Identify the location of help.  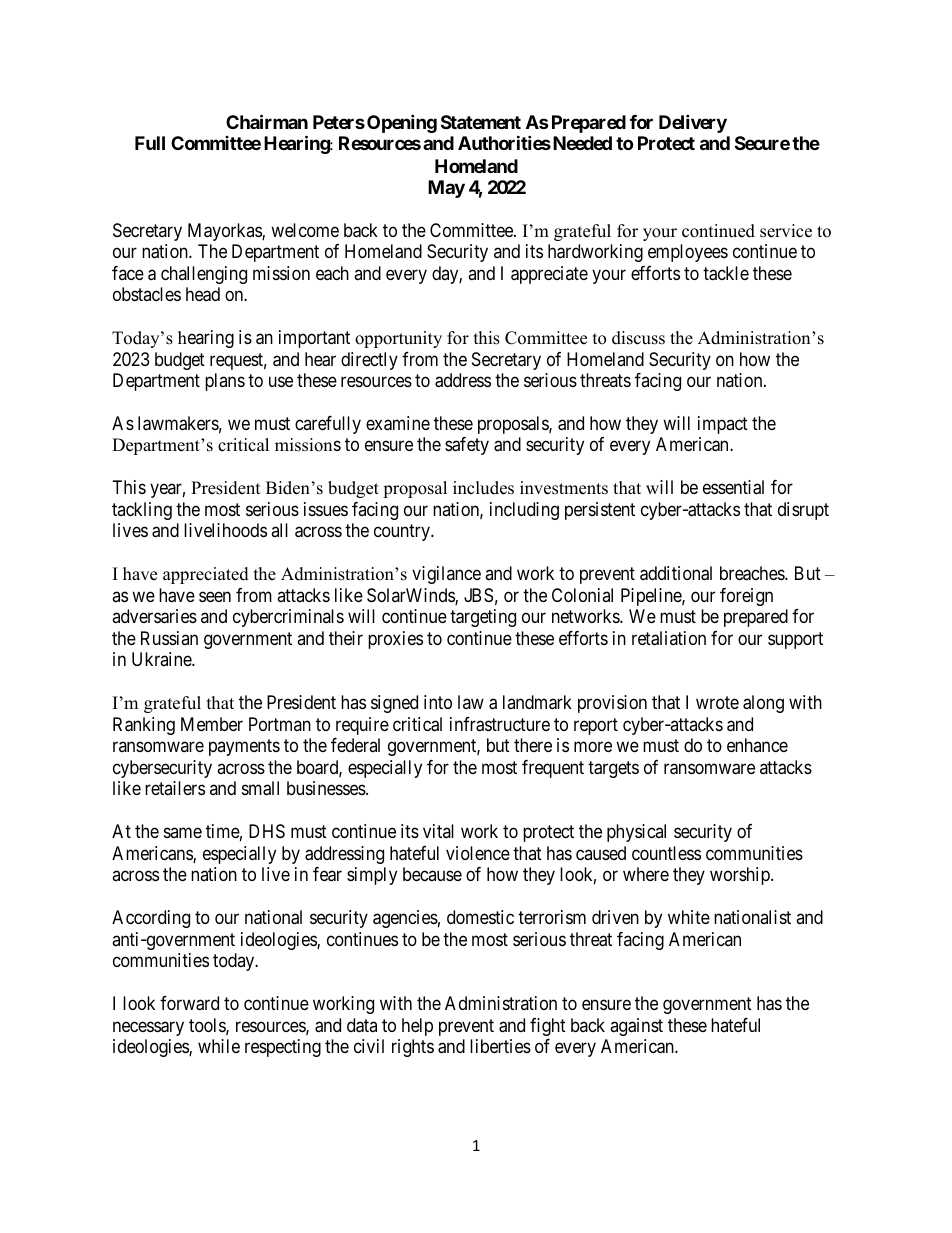
(417, 1027).
